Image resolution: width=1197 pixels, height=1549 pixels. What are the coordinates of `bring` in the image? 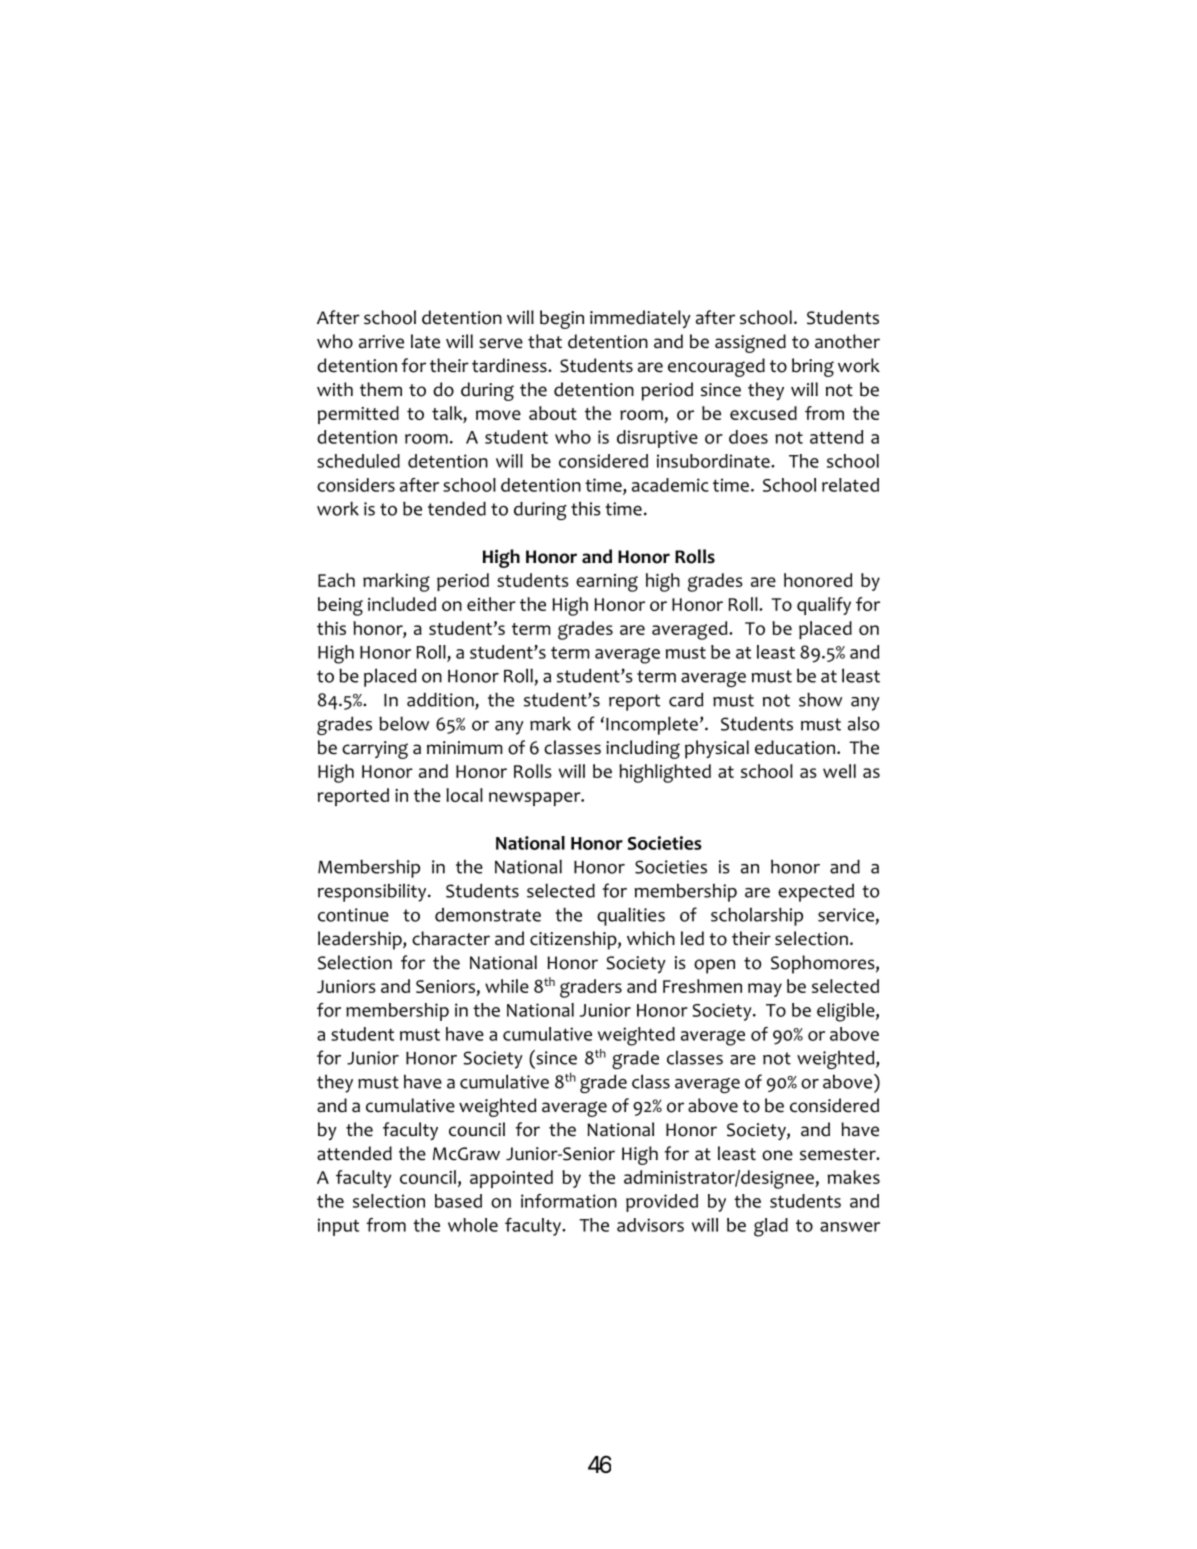 It's located at (813, 367).
